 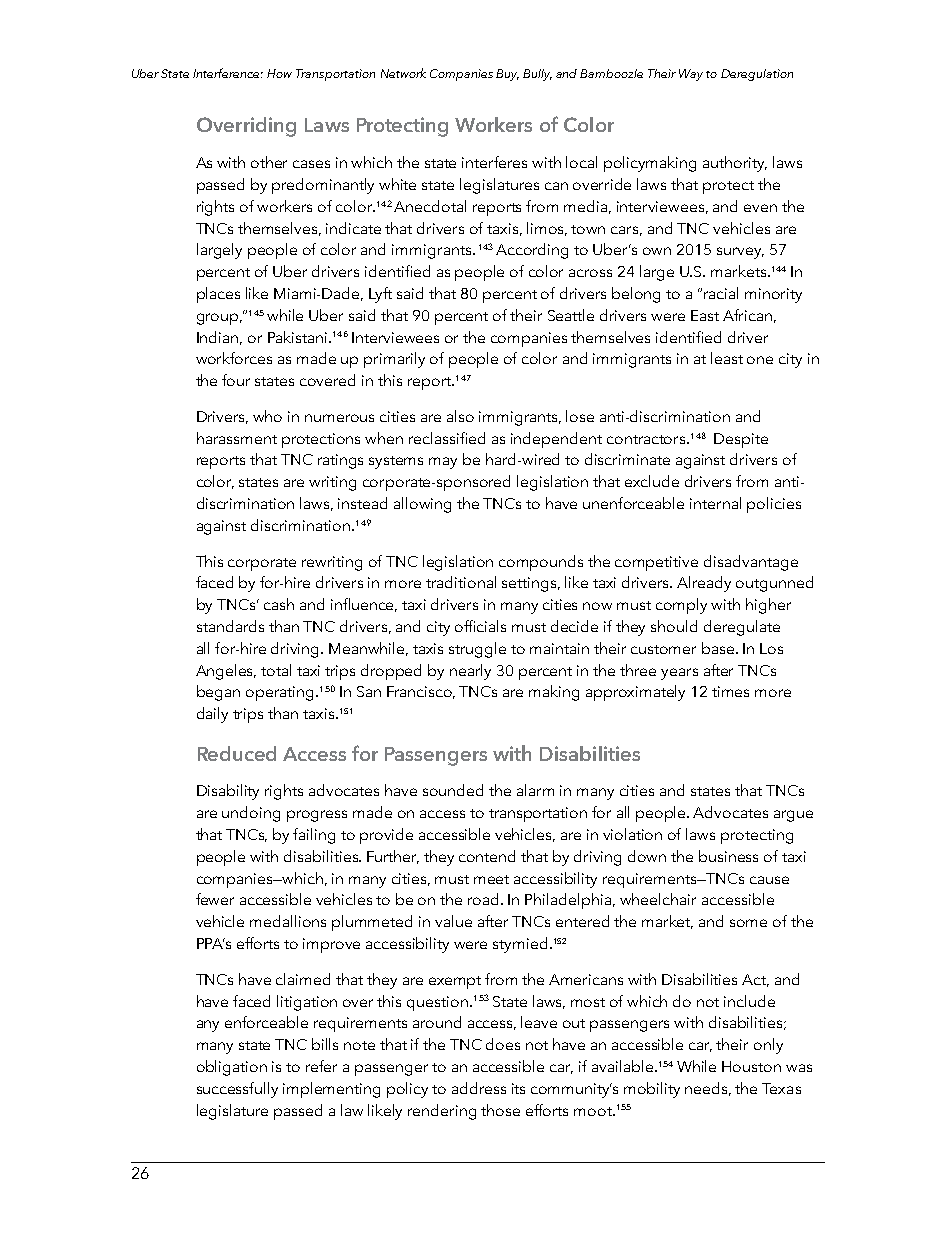 What do you see at coordinates (279, 73) in the screenshot?
I see `How` at bounding box center [279, 73].
